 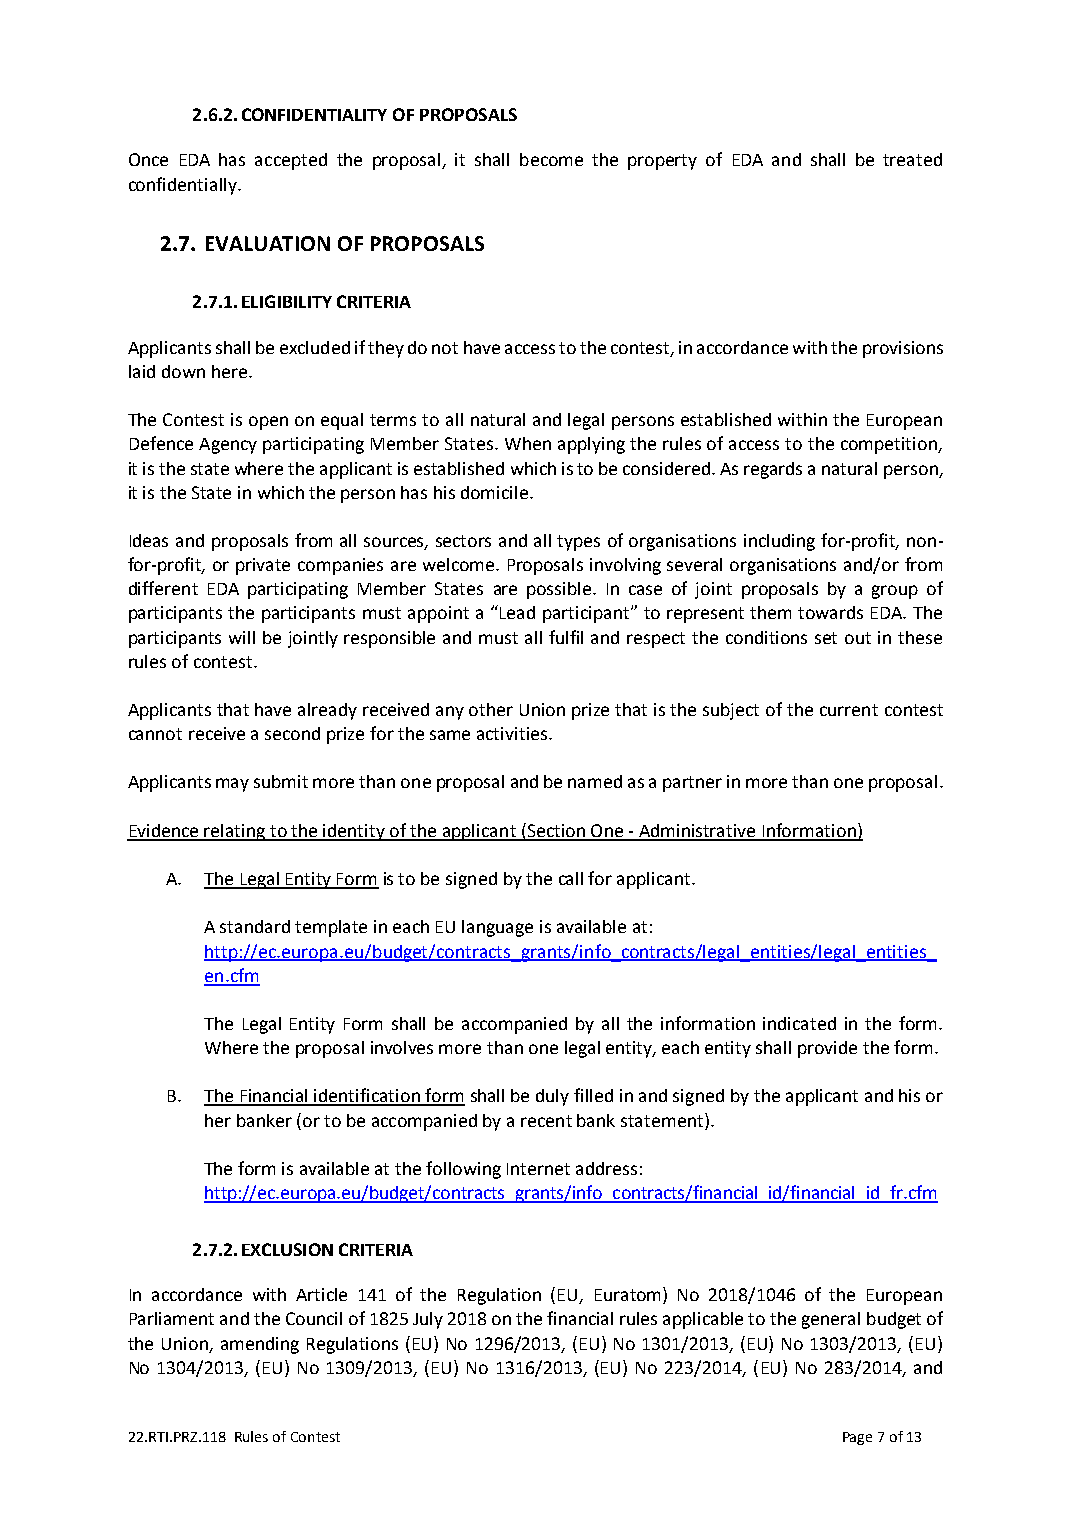 I want to click on language, so click(x=497, y=928).
